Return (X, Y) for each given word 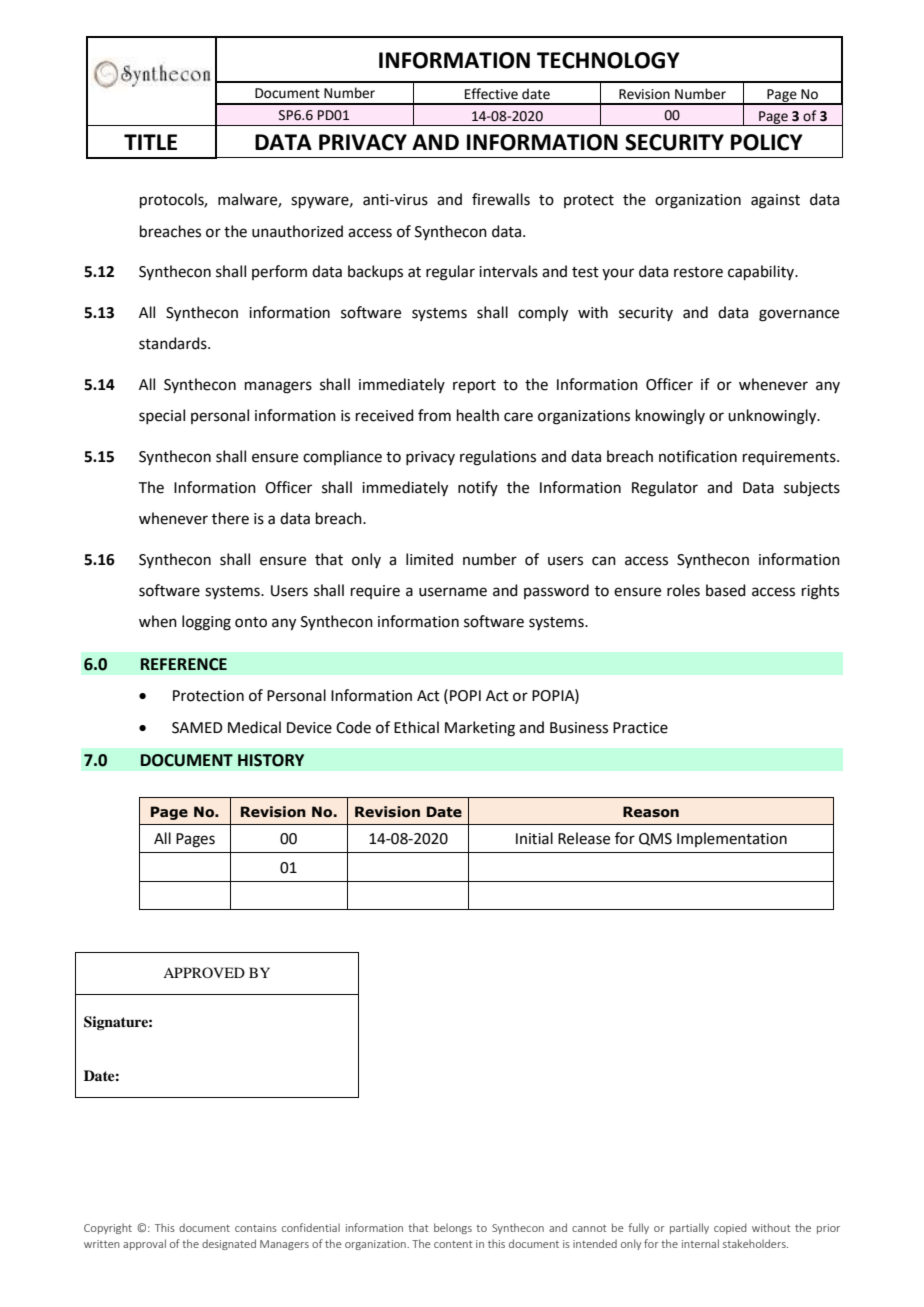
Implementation (732, 839)
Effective (491, 94)
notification (698, 456)
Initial (534, 838)
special (162, 416)
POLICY (767, 142)
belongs (453, 1228)
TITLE (150, 142)
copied (730, 1228)
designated (229, 1244)
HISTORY (271, 760)
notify (478, 488)
